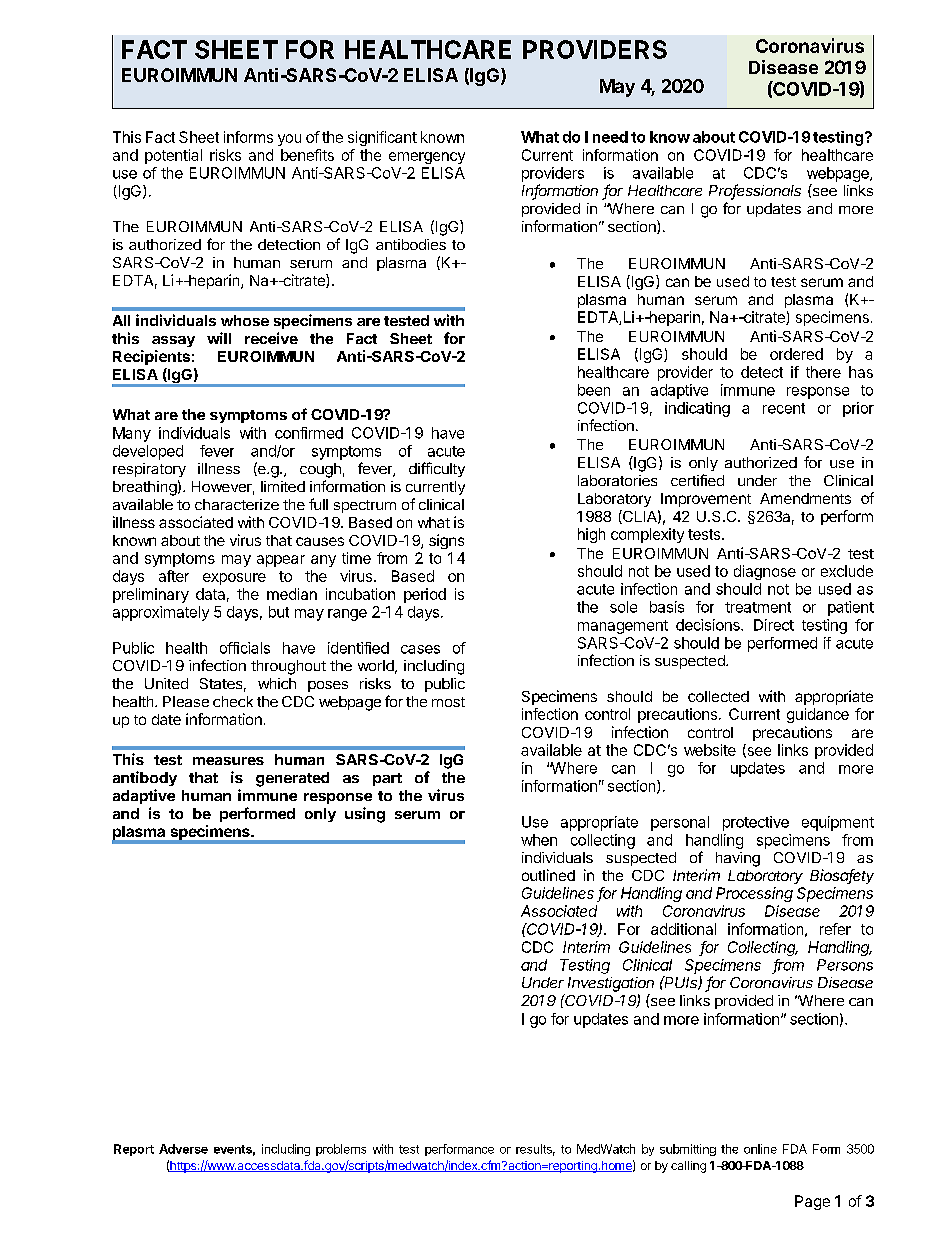  I want to click on potential, so click(173, 156).
